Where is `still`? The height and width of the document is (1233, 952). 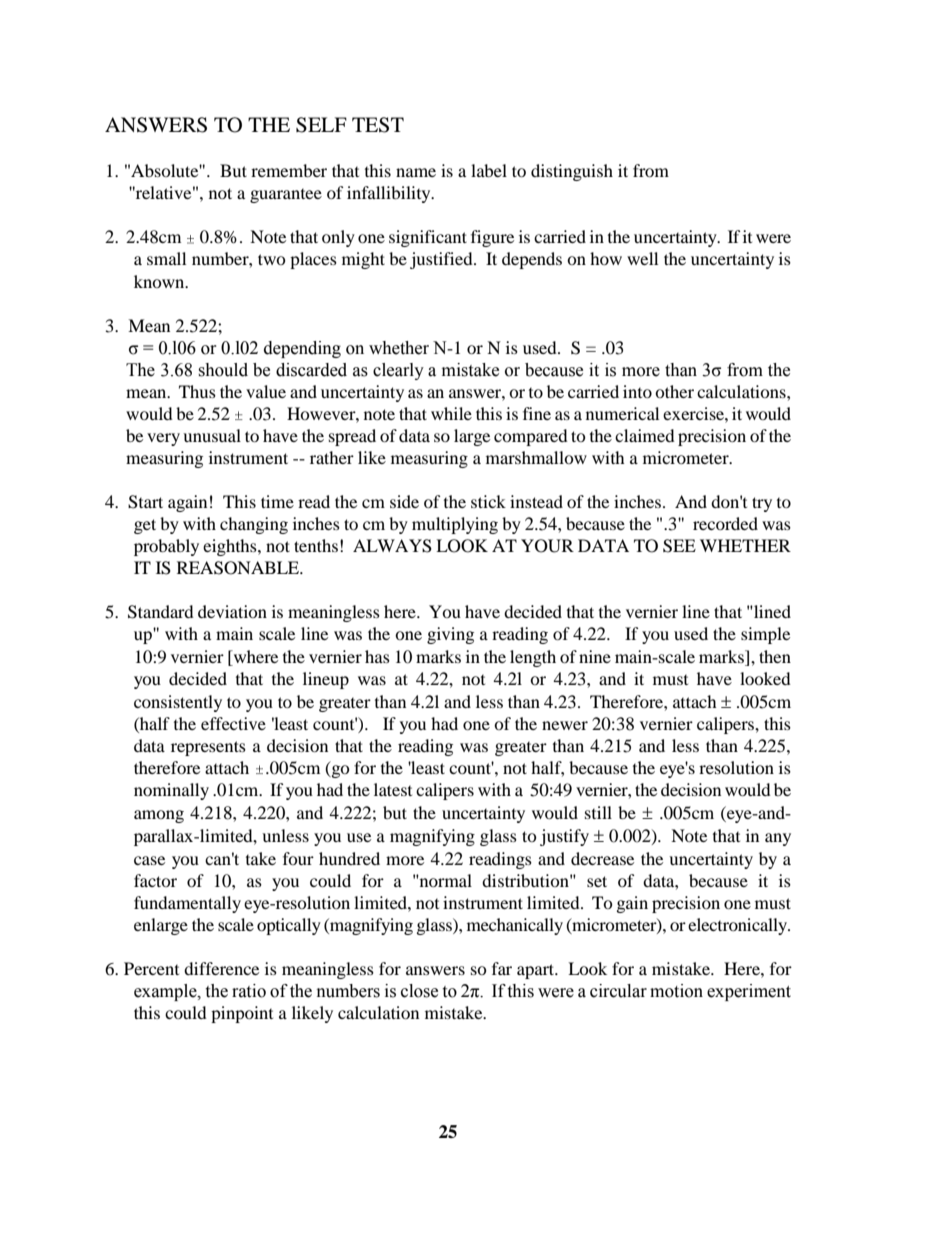
still is located at coordinates (598, 812).
